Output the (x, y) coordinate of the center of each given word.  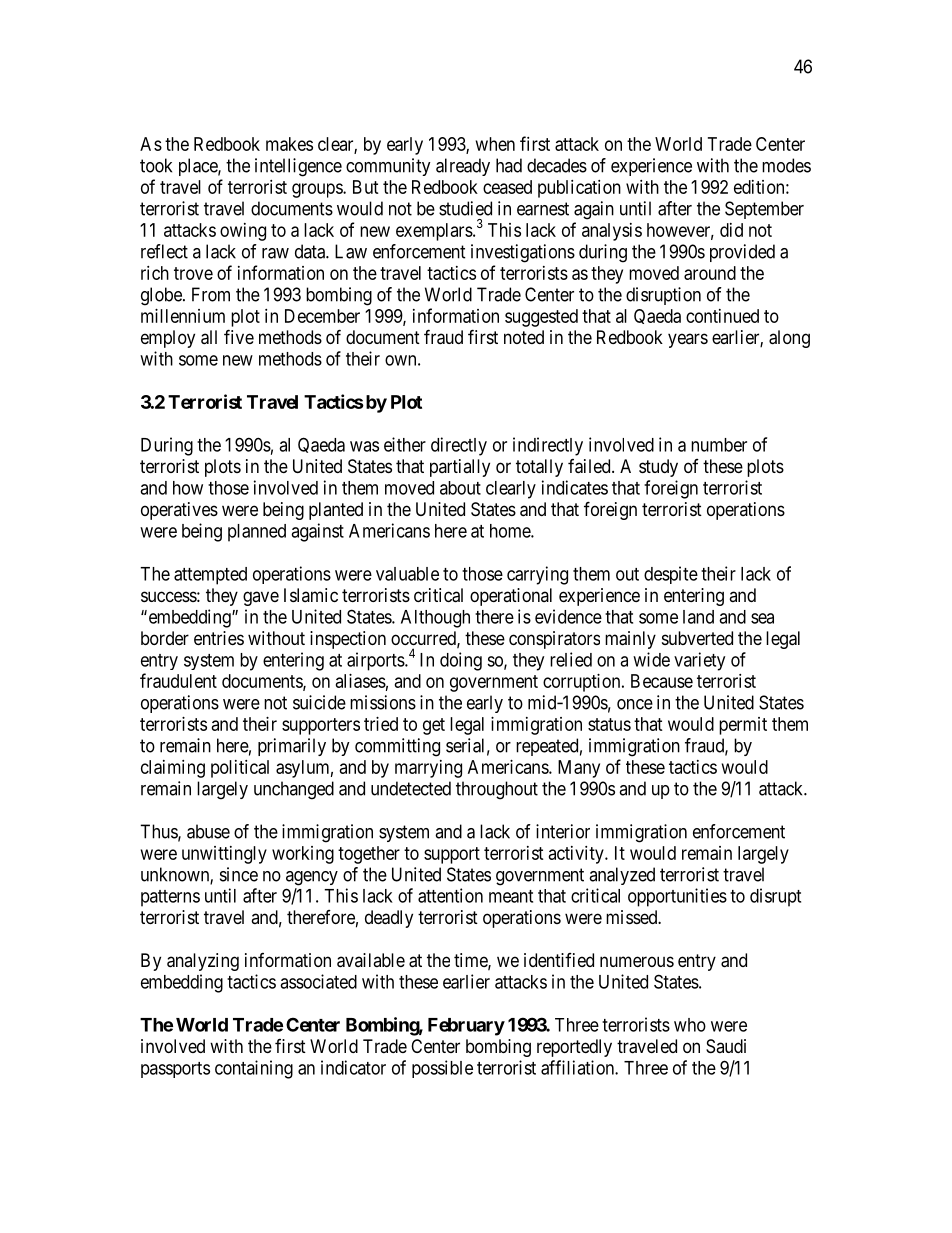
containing (254, 1069)
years (688, 340)
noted (524, 337)
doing (461, 661)
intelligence (298, 167)
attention (450, 895)
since (239, 874)
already (463, 167)
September (764, 210)
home (511, 531)
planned (257, 533)
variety (699, 661)
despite (671, 575)
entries (219, 638)
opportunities (677, 897)
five (239, 336)
